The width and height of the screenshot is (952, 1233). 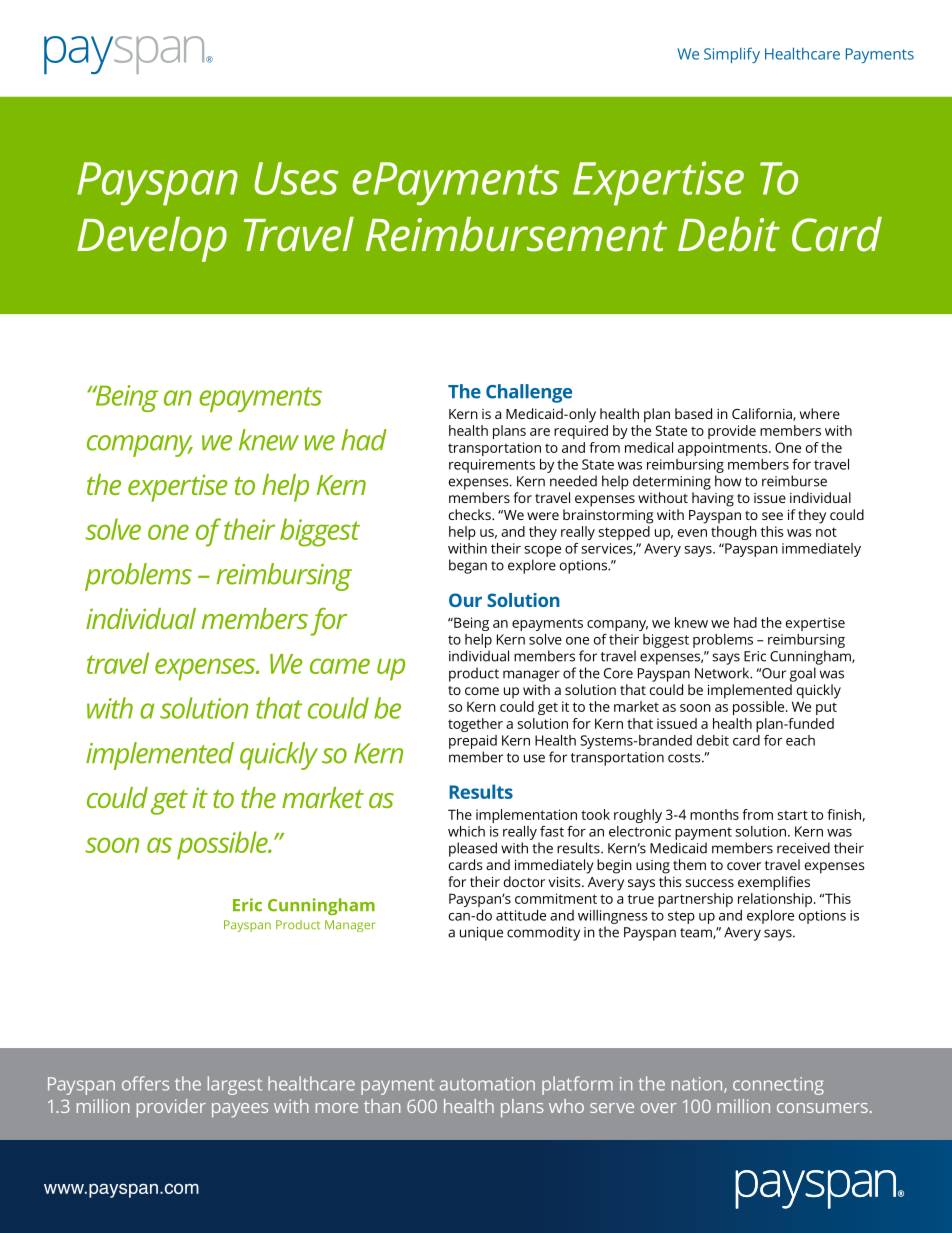 I want to click on appointments, so click(x=724, y=449).
